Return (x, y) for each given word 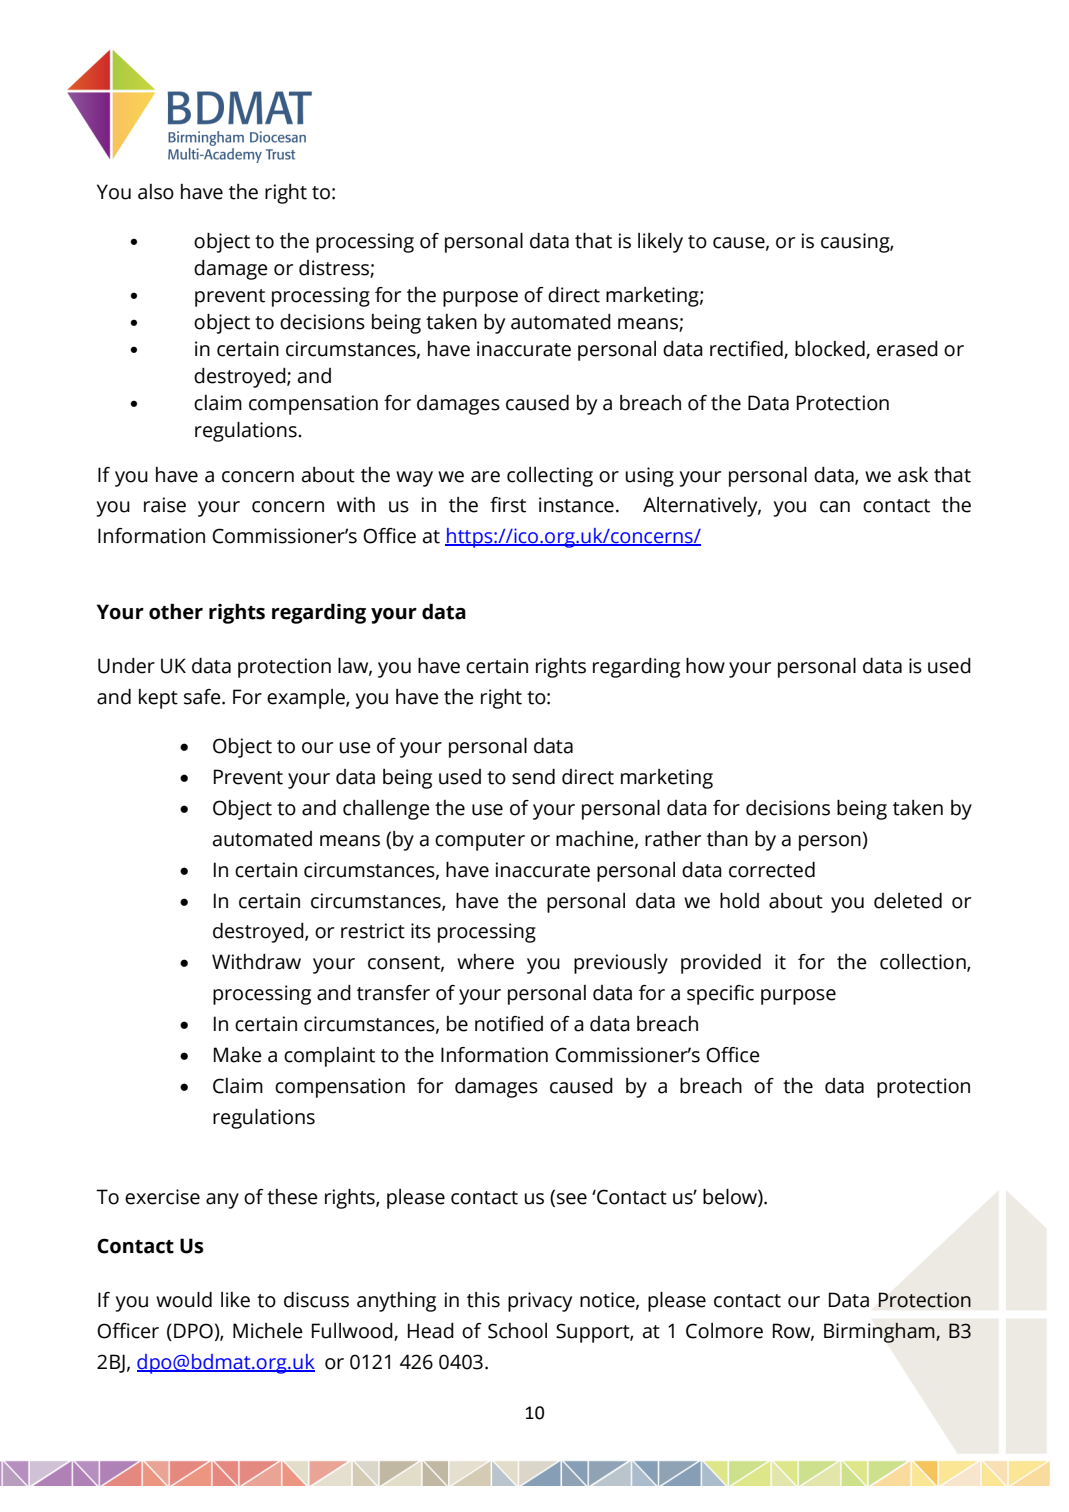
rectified (747, 349)
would (184, 1300)
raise (165, 505)
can (835, 507)
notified (509, 1024)
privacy (540, 1302)
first (508, 505)
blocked (831, 349)
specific (720, 995)
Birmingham (880, 1332)
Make (238, 1055)
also (156, 192)
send (533, 777)
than (727, 839)
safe (203, 697)
